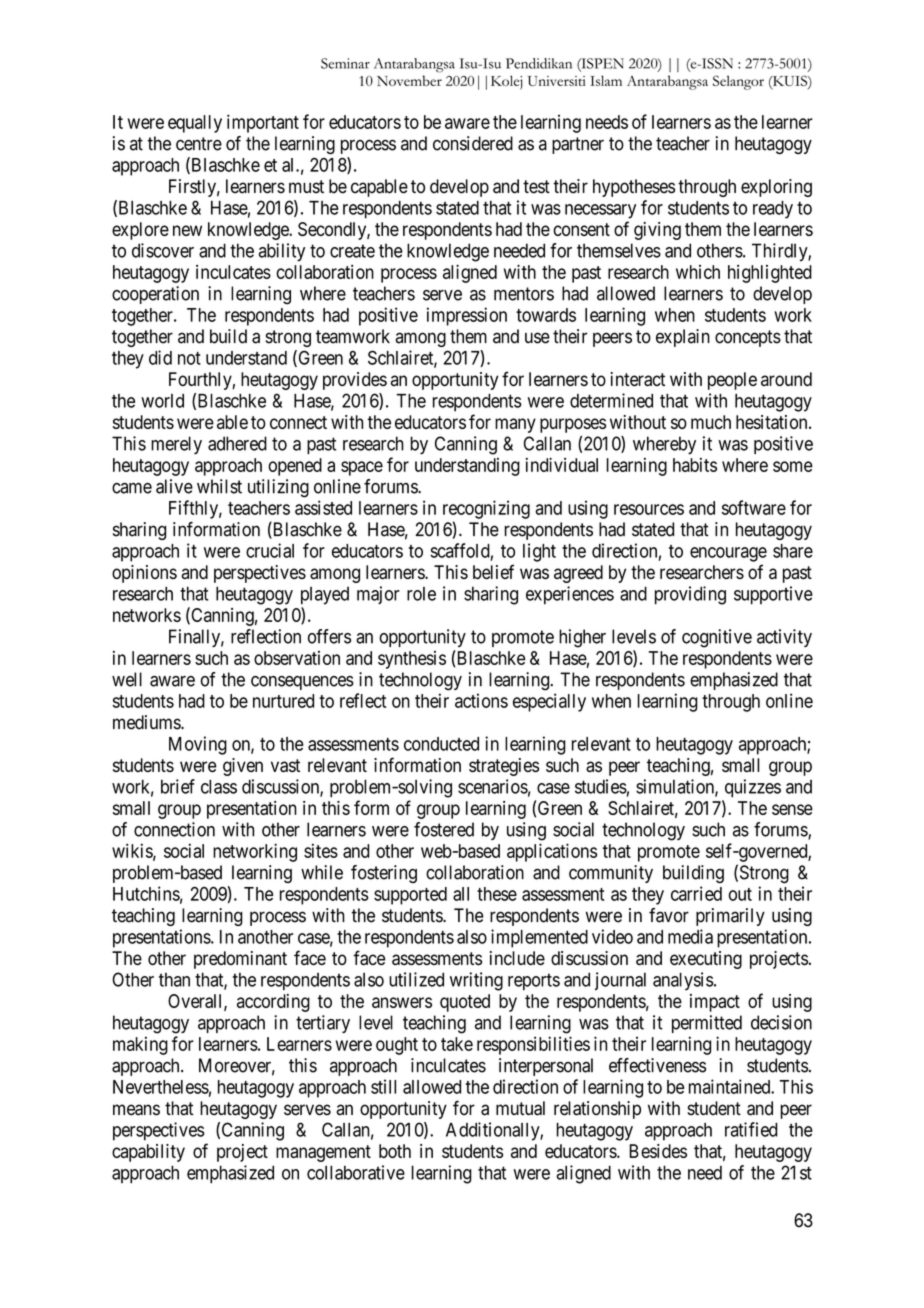  What do you see at coordinates (144, 574) in the screenshot?
I see `opinions` at bounding box center [144, 574].
